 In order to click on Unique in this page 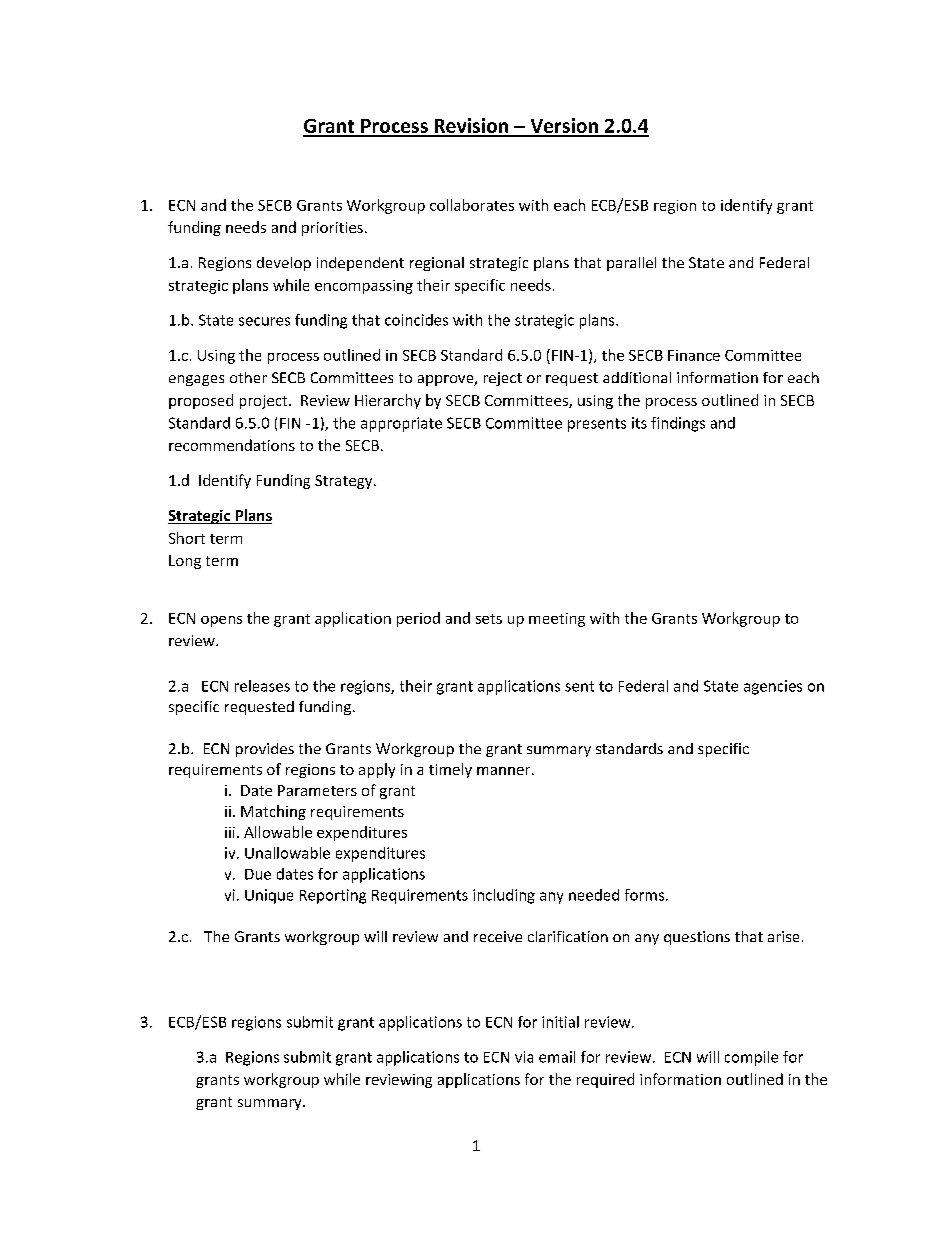, I will do `click(269, 896)`.
